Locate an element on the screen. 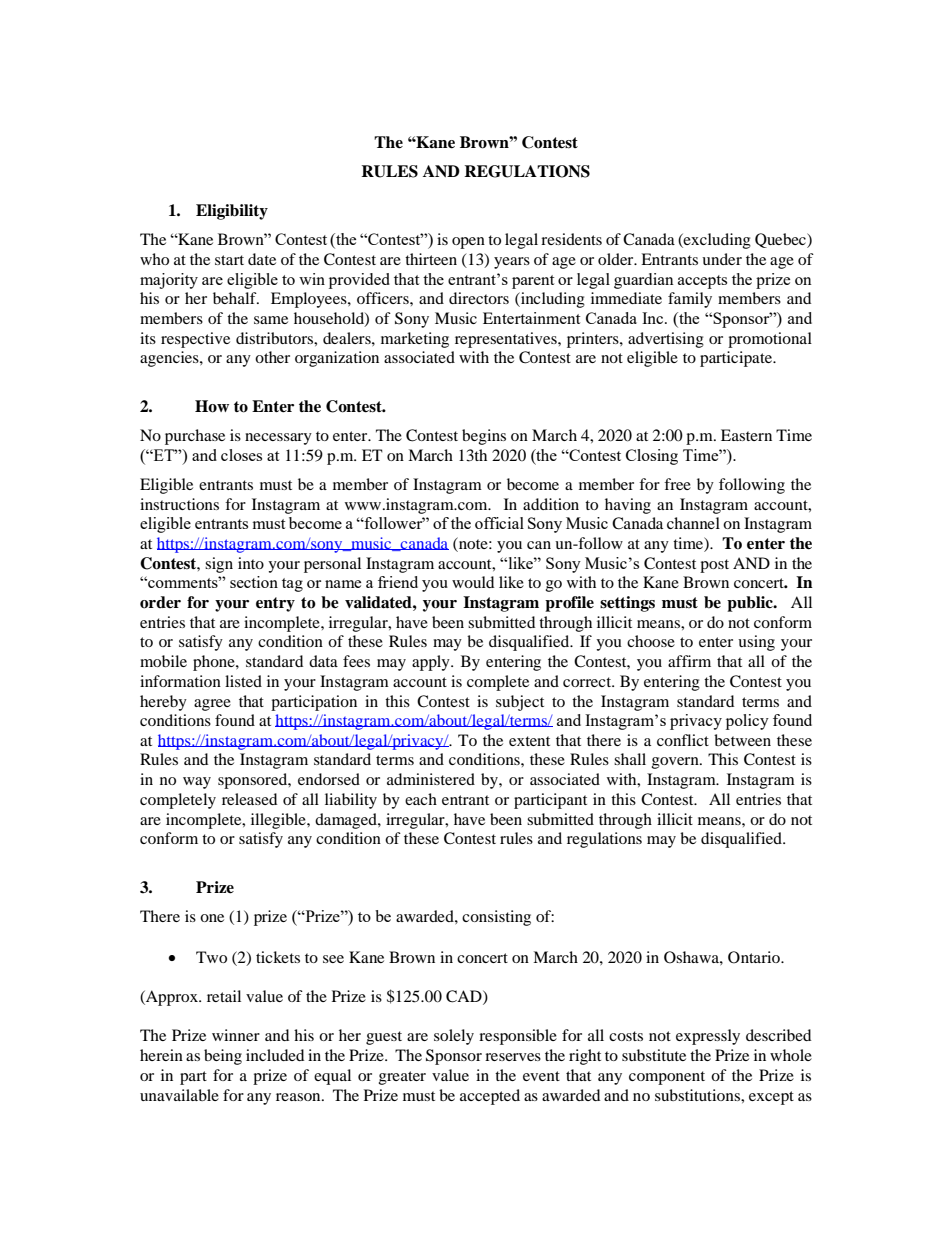 The width and height of the screenshot is (952, 1233). under is located at coordinates (722, 259).
